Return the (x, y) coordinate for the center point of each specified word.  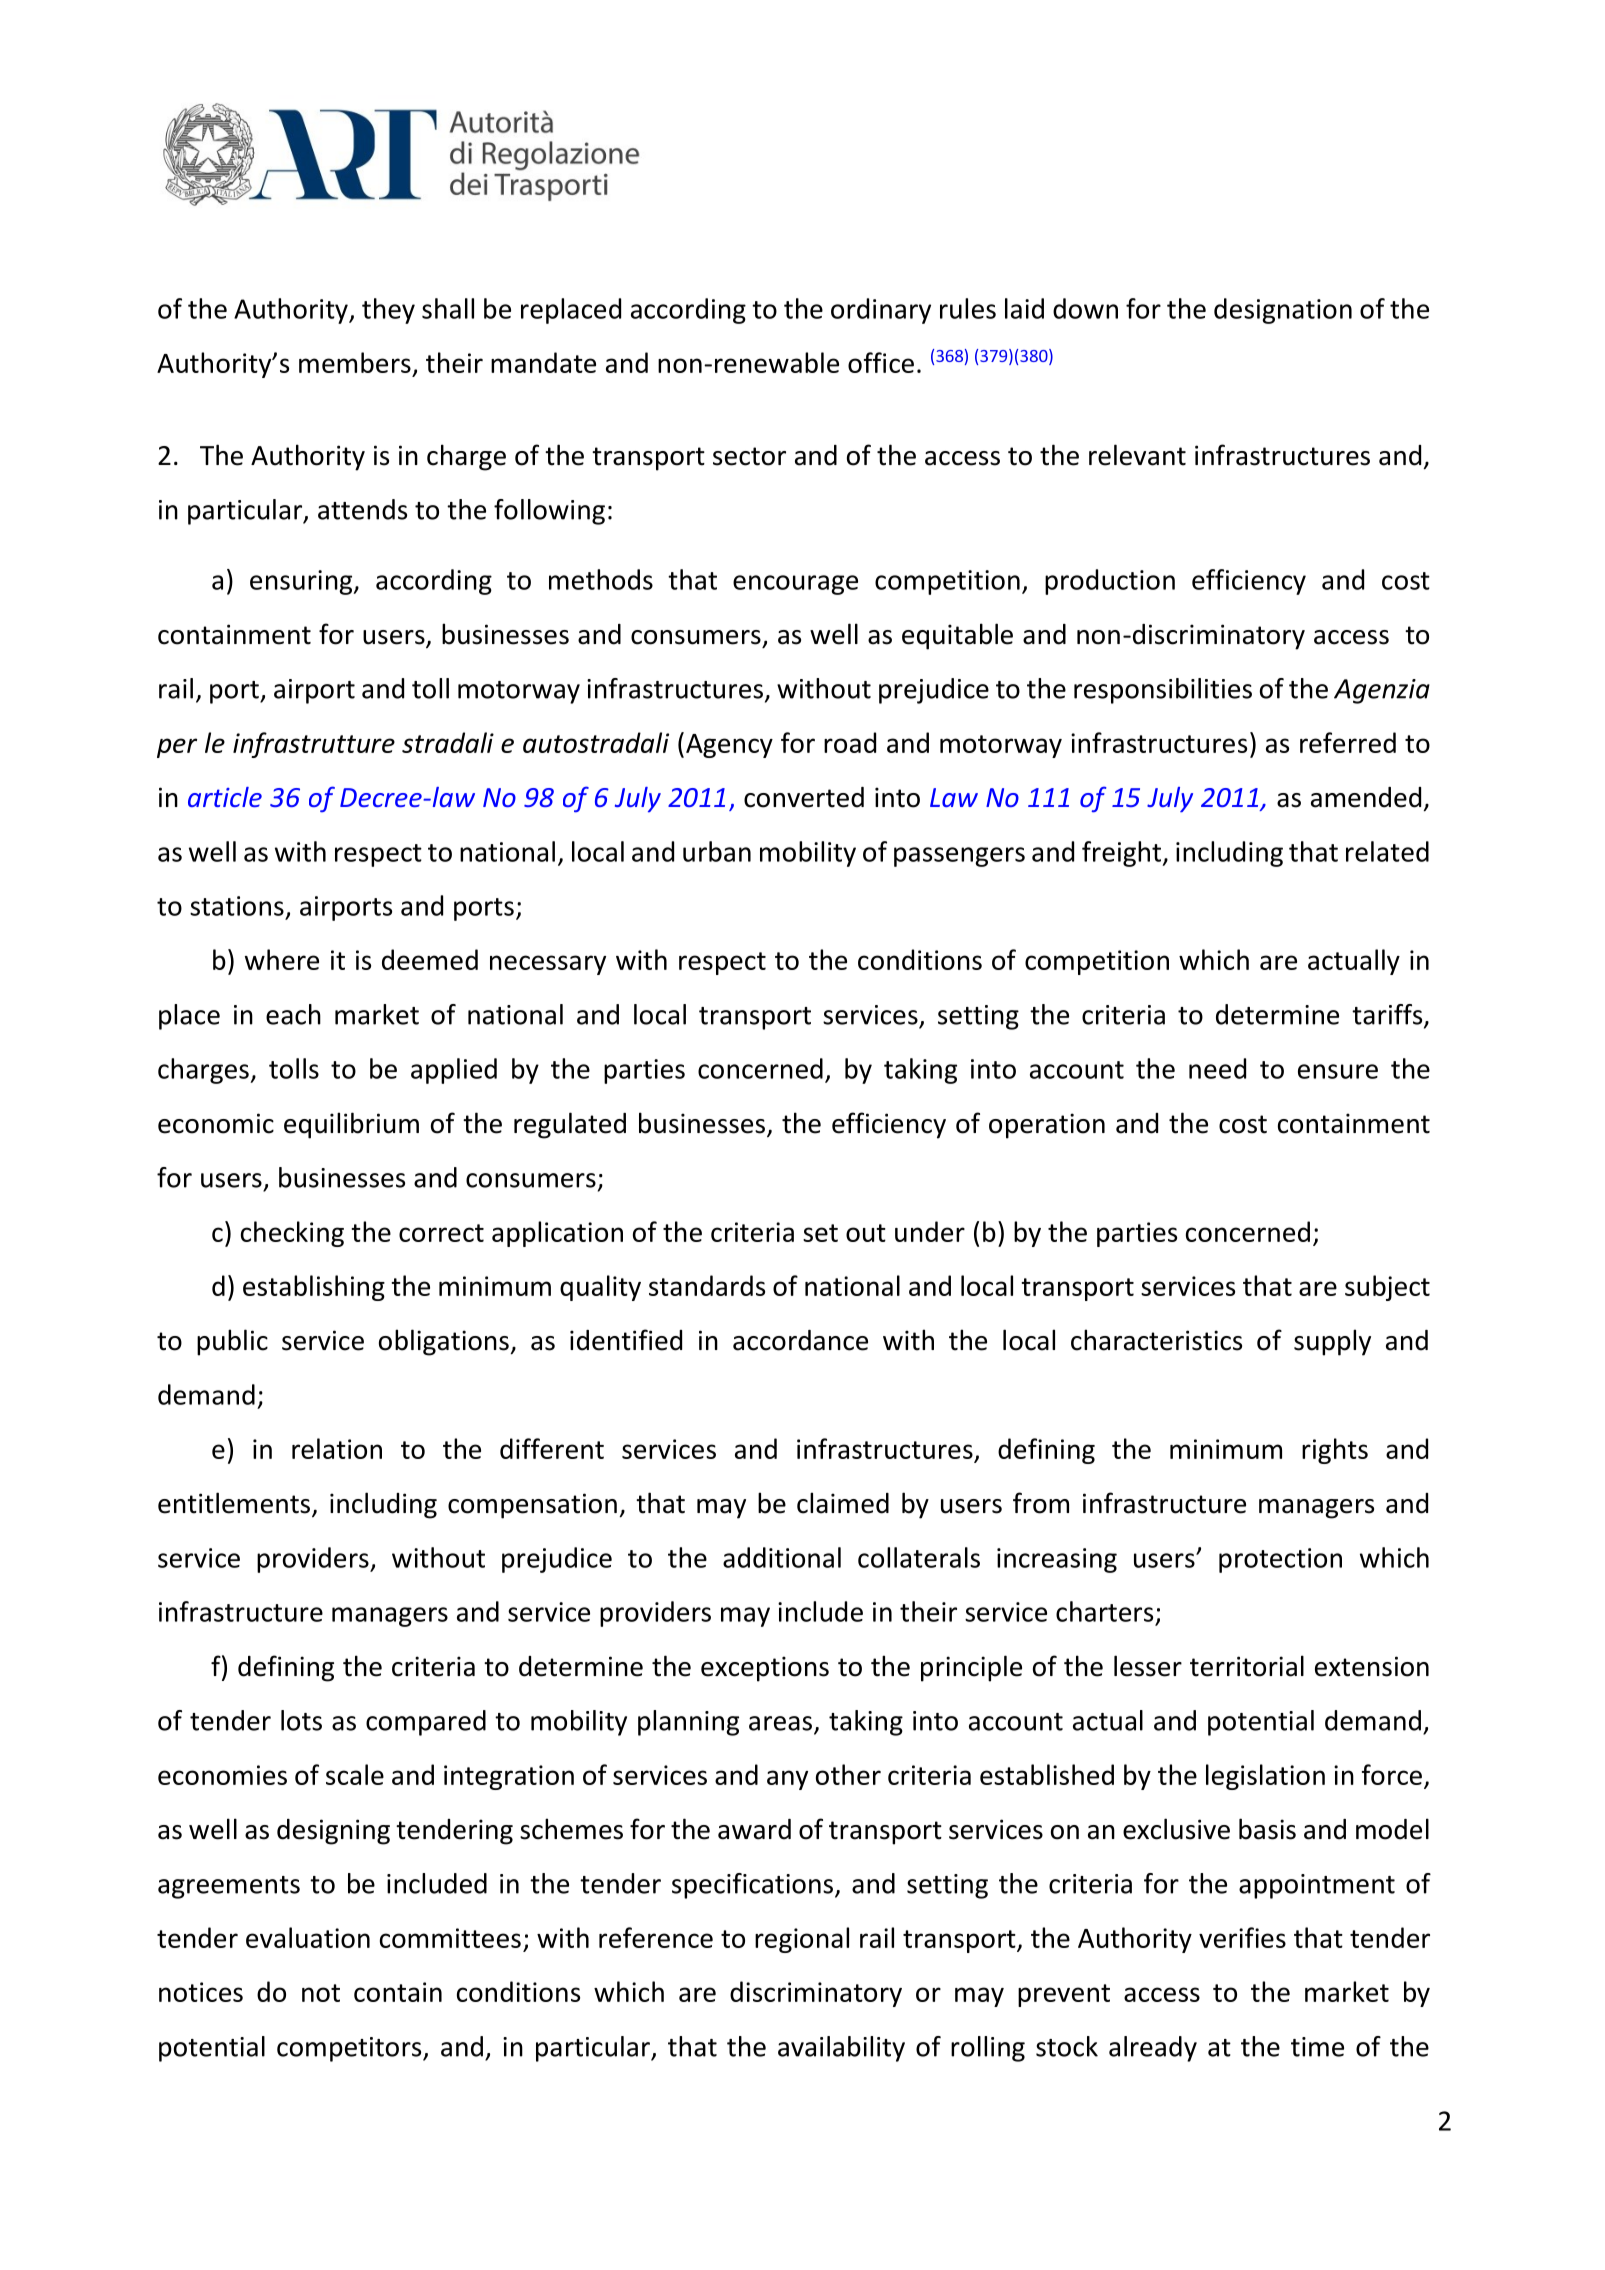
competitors (350, 2049)
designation (1283, 311)
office (881, 362)
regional (802, 1940)
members (355, 362)
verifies (1242, 1937)
